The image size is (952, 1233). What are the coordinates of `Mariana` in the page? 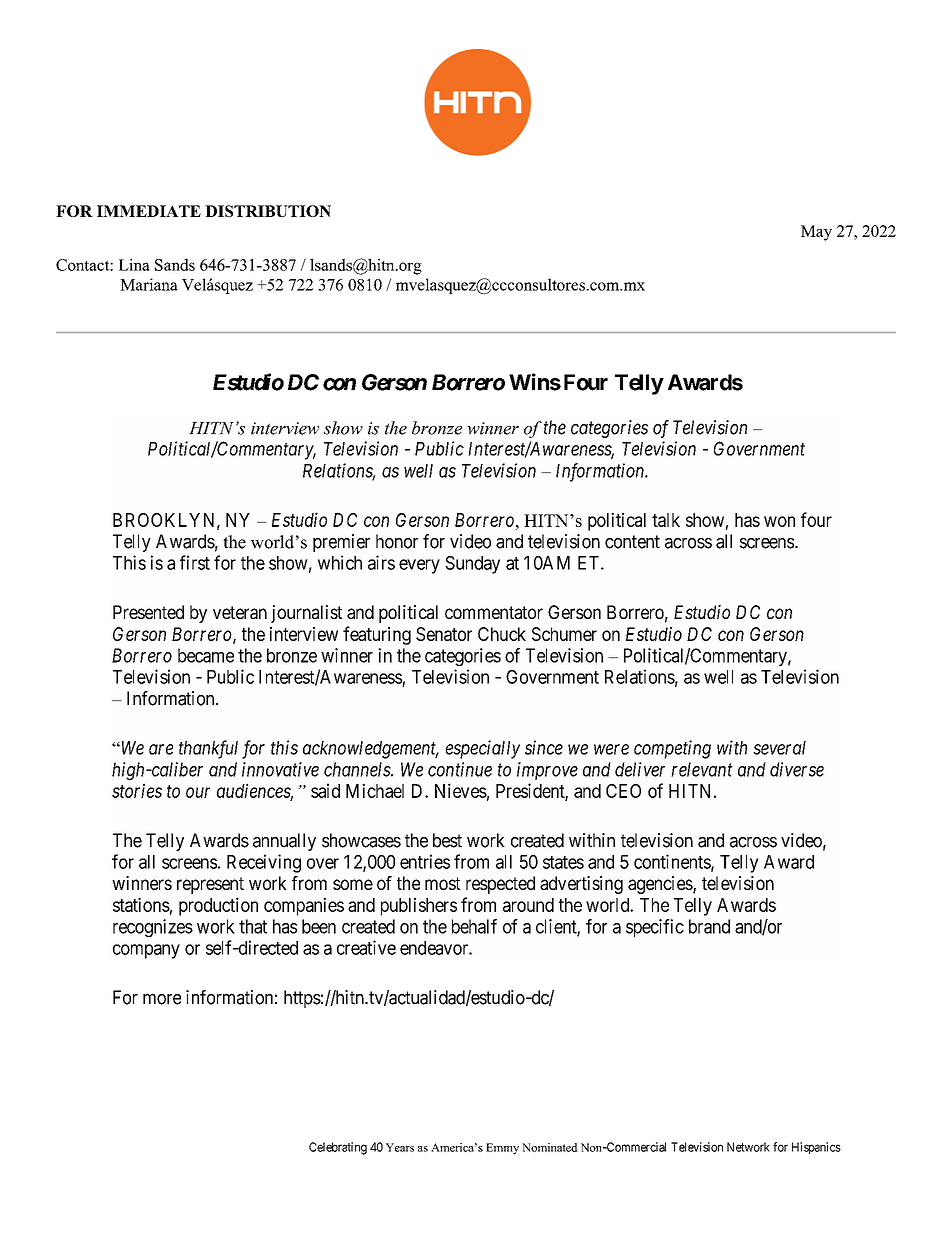 It's located at (148, 284).
